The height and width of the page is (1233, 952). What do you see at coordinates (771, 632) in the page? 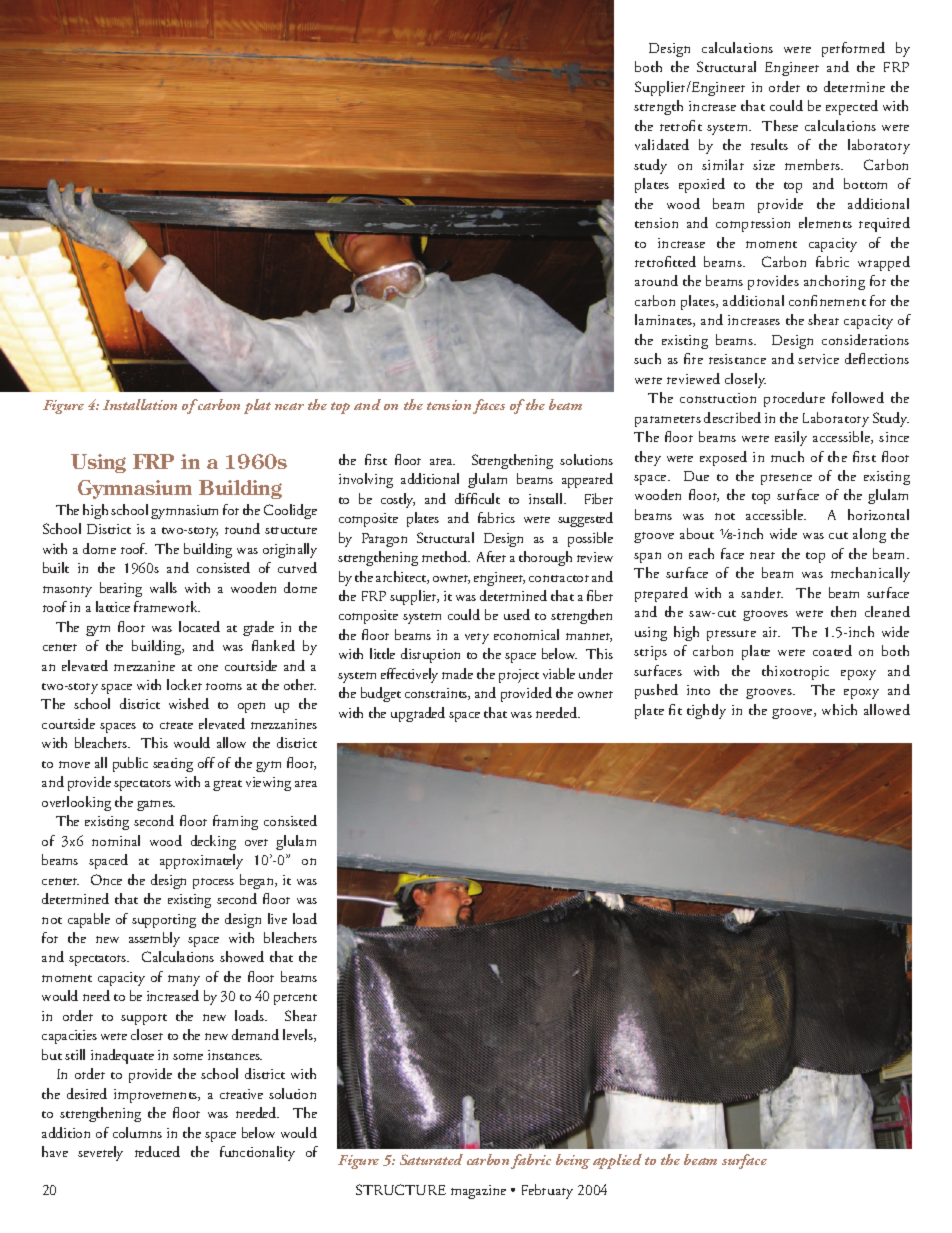
I see `air` at bounding box center [771, 632].
